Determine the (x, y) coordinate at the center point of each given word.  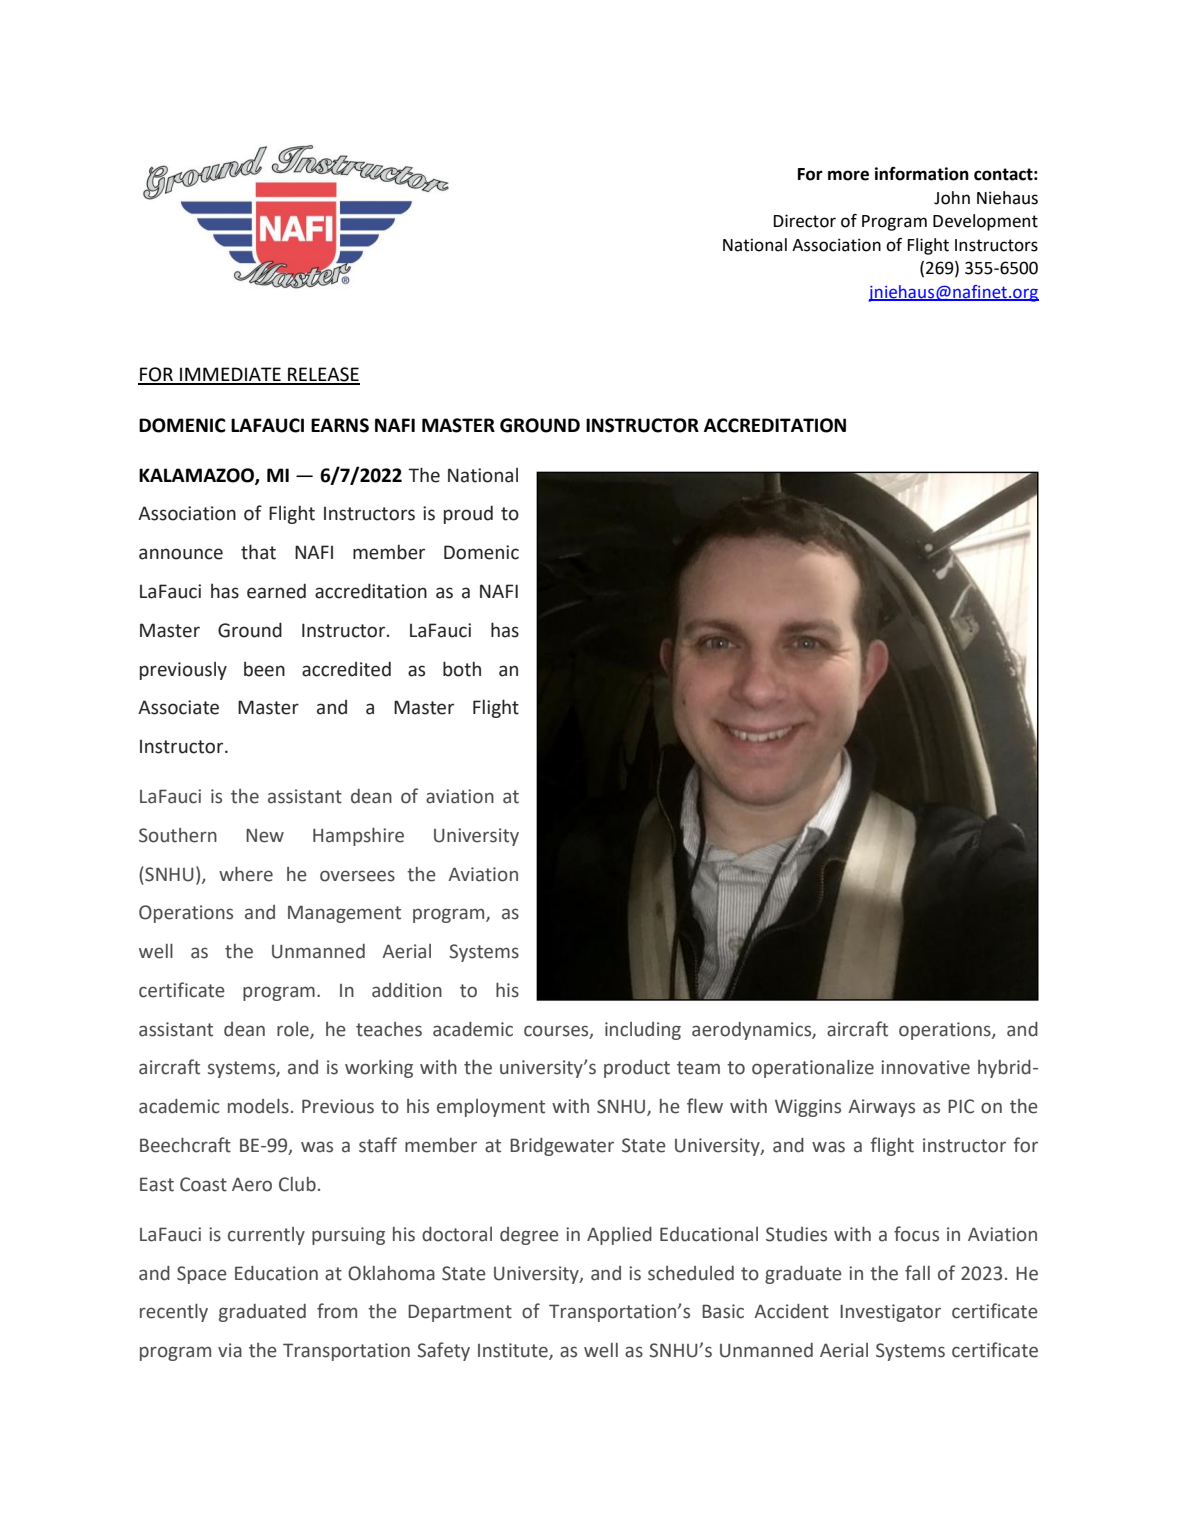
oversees (357, 876)
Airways (881, 1108)
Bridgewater (562, 1147)
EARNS (340, 425)
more (848, 175)
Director (805, 221)
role (294, 1030)
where (246, 874)
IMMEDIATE (230, 375)
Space (202, 1275)
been (264, 669)
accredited (346, 669)
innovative (925, 1067)
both (462, 669)
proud (468, 514)
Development (985, 222)
